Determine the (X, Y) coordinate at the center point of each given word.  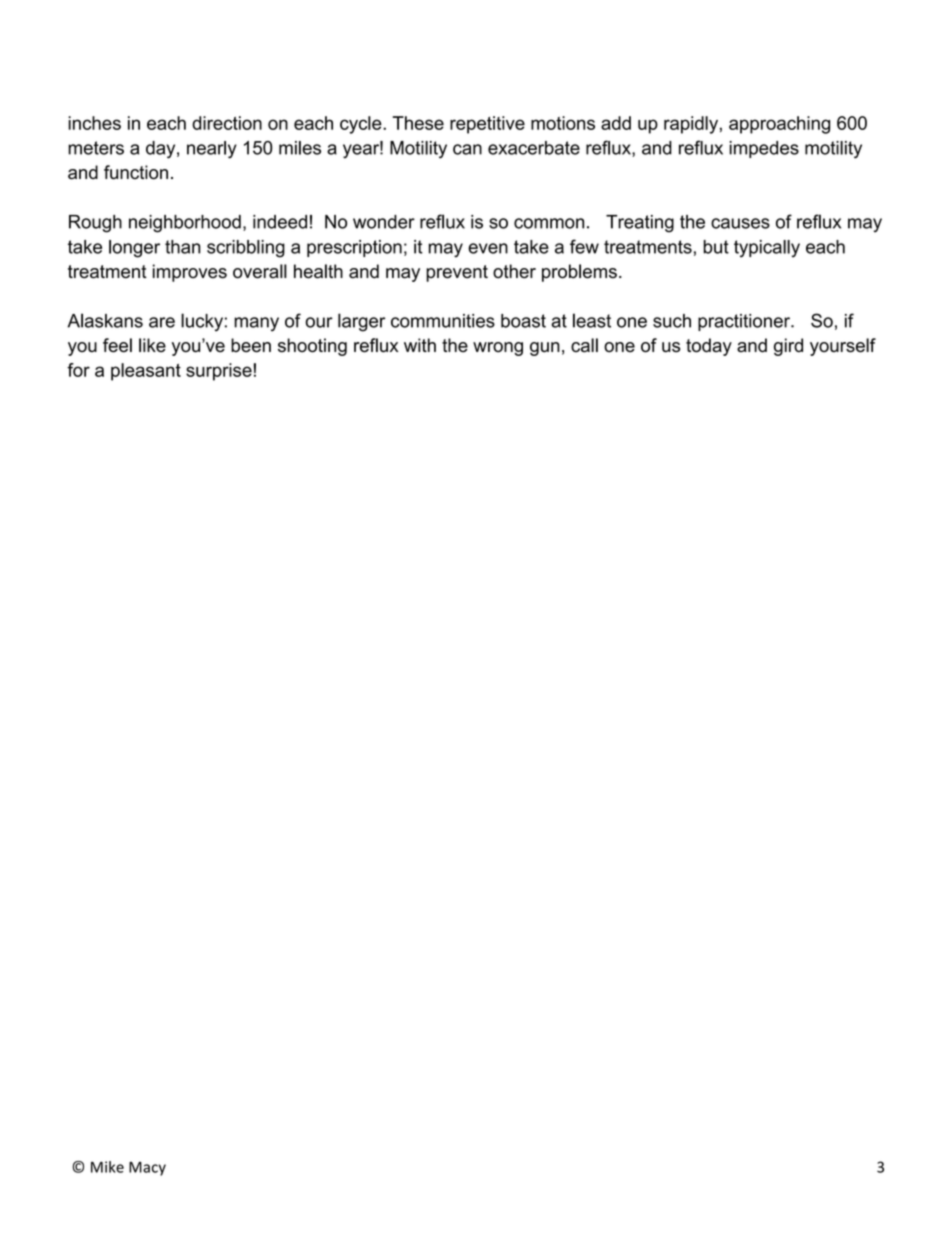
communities (443, 321)
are (162, 322)
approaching (779, 125)
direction (227, 123)
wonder (384, 222)
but (716, 247)
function (136, 172)
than (182, 247)
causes (740, 223)
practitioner (745, 322)
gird (788, 347)
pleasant (146, 372)
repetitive (487, 125)
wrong (498, 349)
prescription (354, 248)
